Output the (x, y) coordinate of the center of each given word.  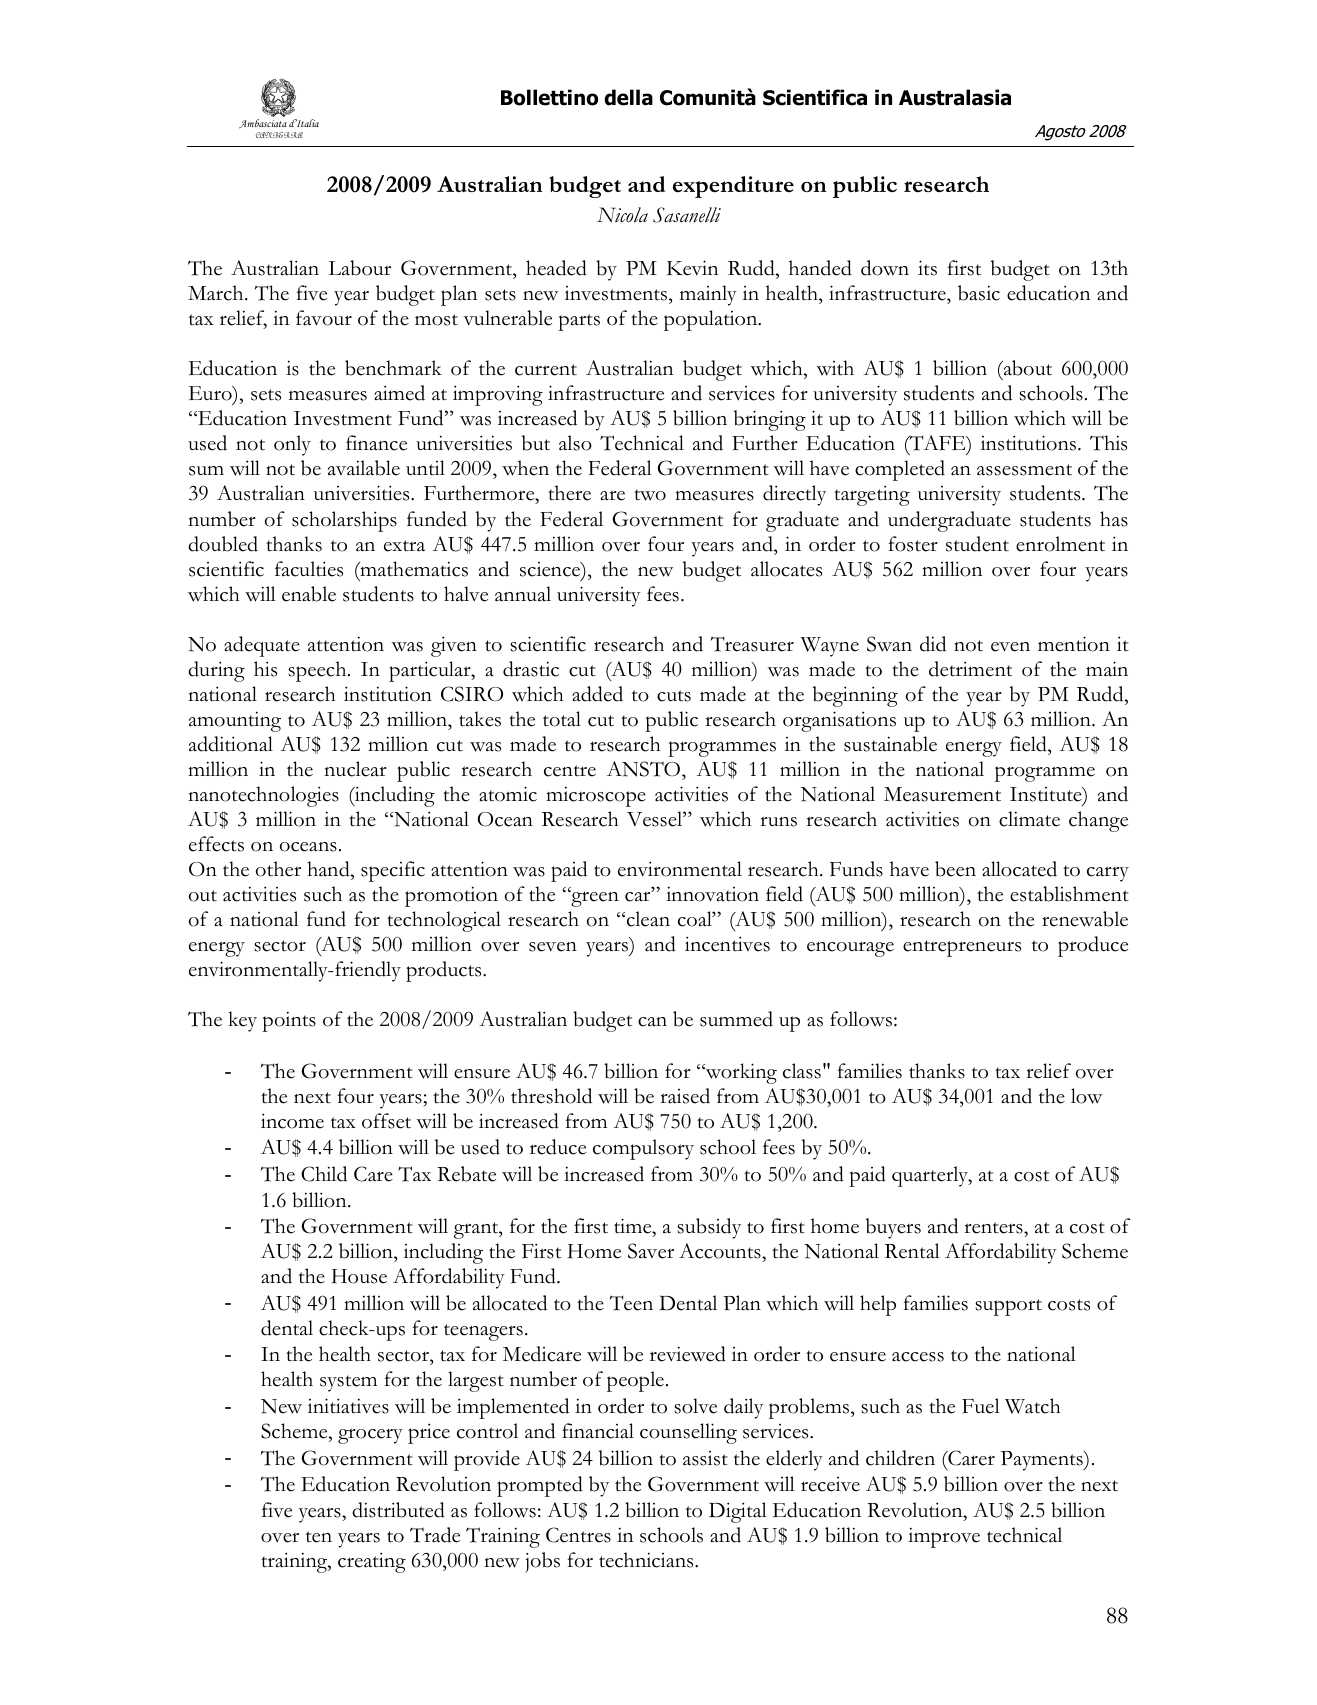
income (292, 1121)
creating (372, 1562)
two (650, 495)
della (628, 97)
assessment (1024, 470)
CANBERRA (279, 135)
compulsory (643, 1149)
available (364, 468)
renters (994, 1228)
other (278, 869)
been (955, 869)
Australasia (955, 97)
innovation (712, 894)
